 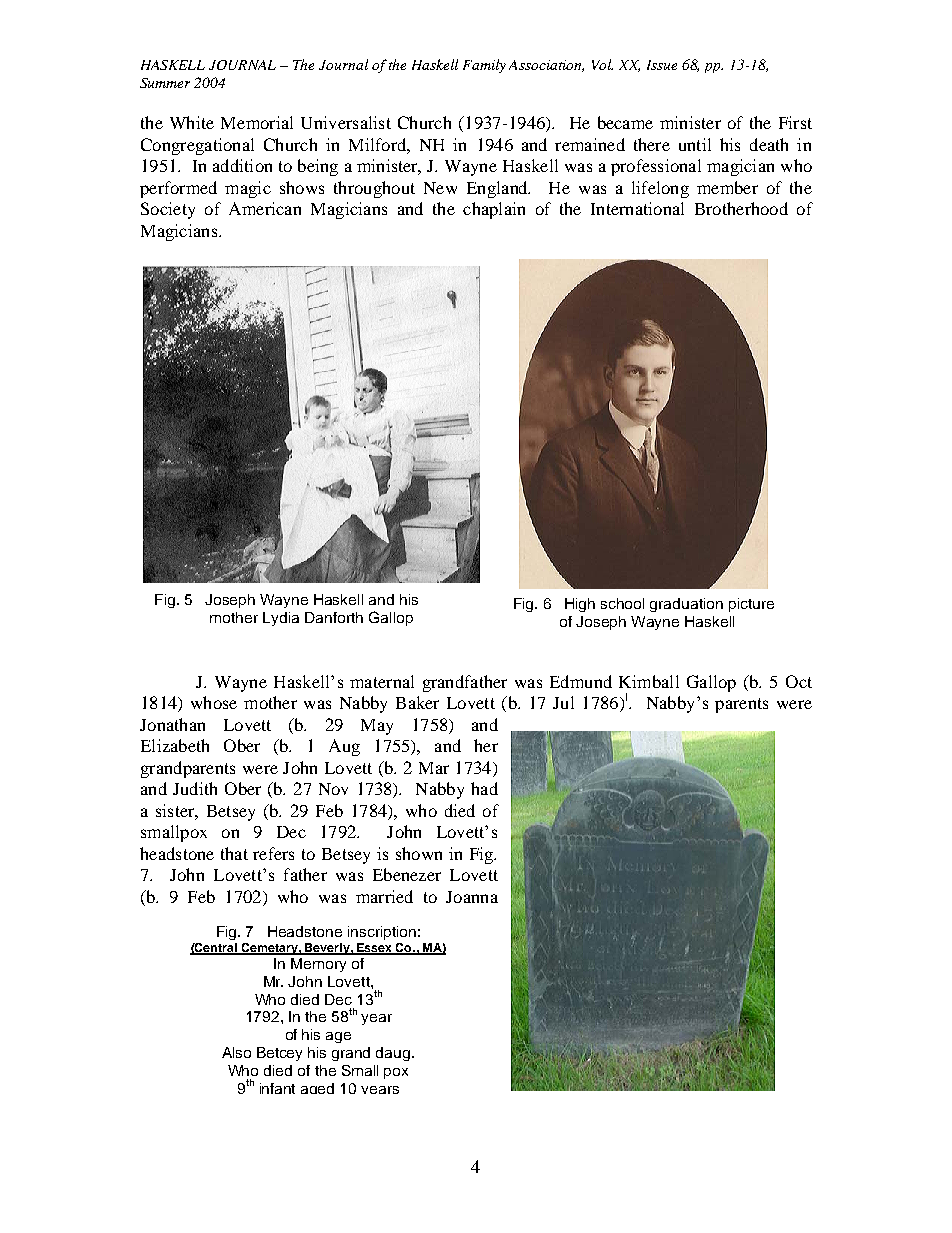 I want to click on High, so click(x=580, y=605).
